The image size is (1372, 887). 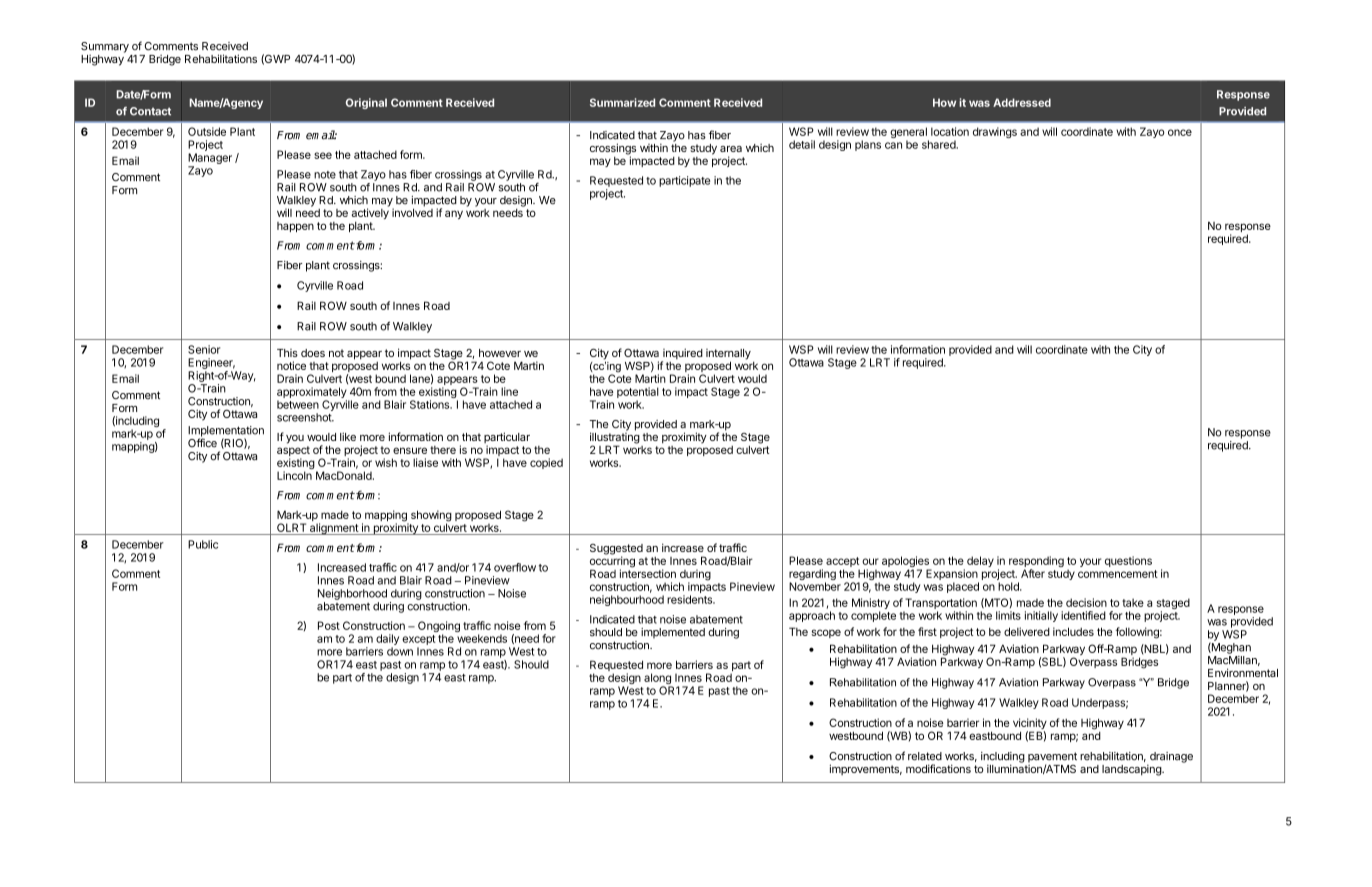 What do you see at coordinates (400, 651) in the image?
I see `down` at bounding box center [400, 651].
